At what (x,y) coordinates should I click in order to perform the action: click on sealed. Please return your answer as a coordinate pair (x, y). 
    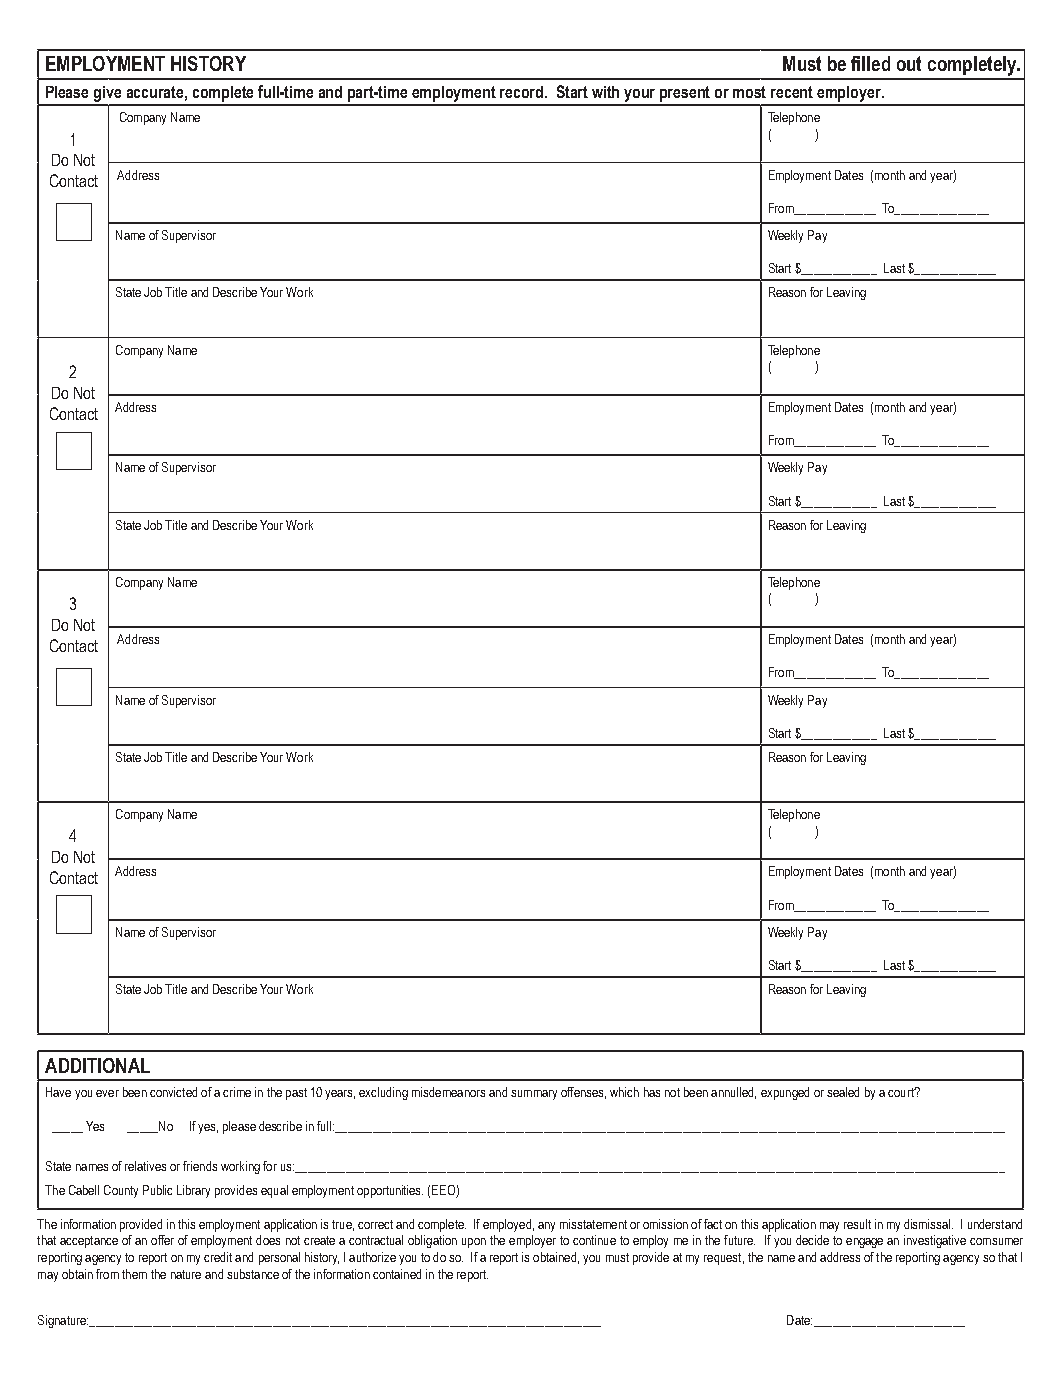
    Looking at the image, I should click on (843, 1092).
